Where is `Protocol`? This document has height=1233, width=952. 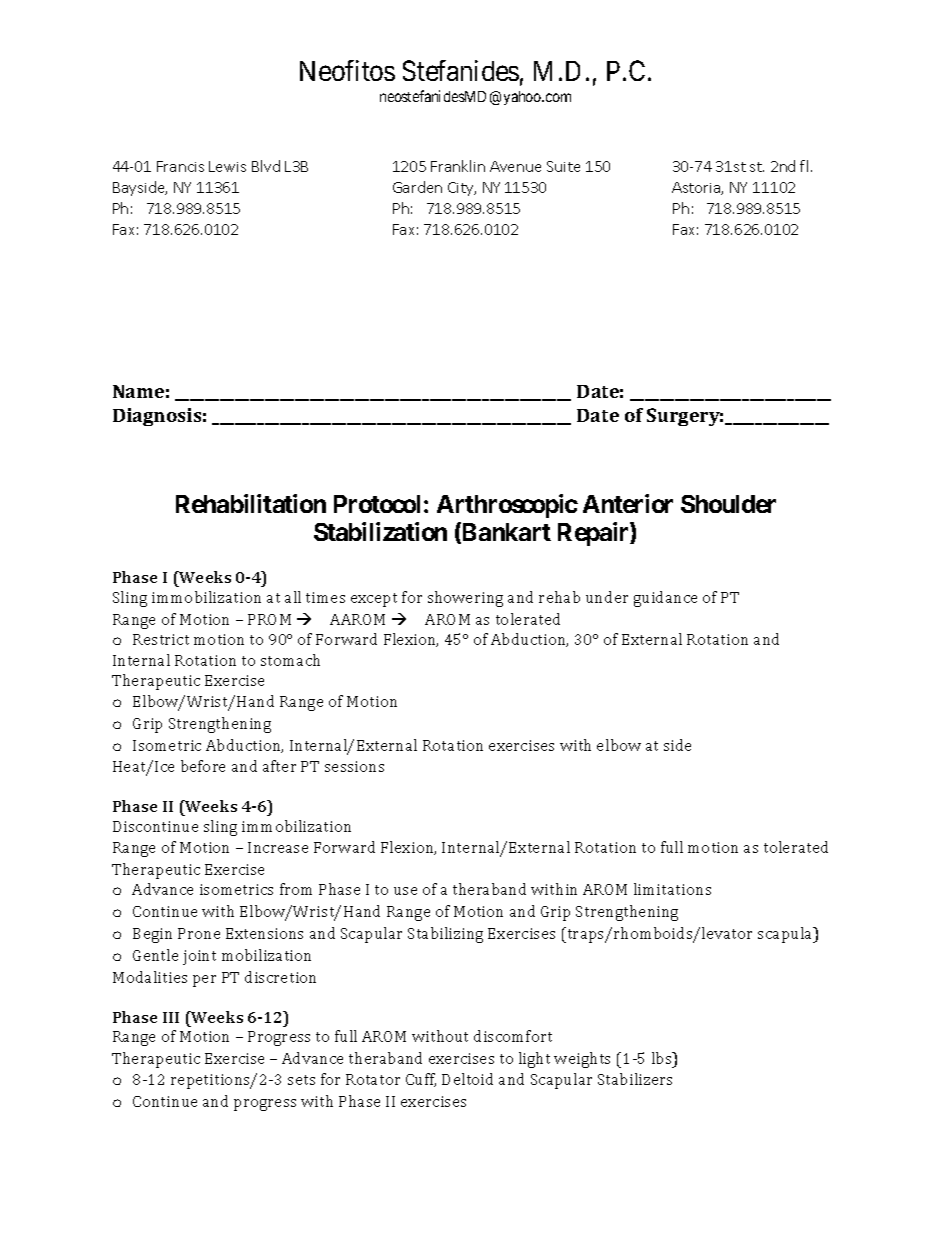 Protocol is located at coordinates (377, 504).
